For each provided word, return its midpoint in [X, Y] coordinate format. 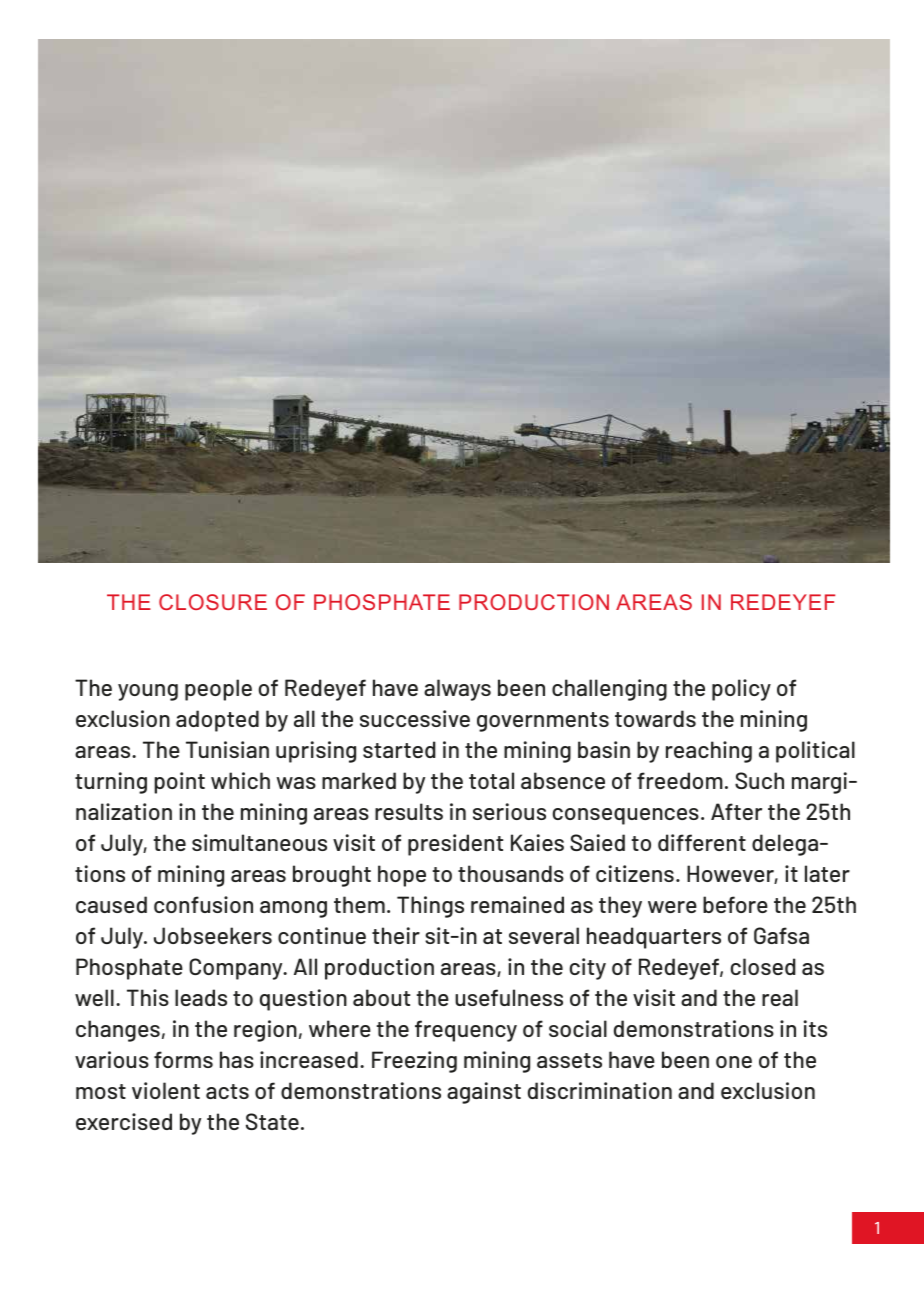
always [457, 690]
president [455, 845]
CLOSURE [213, 602]
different [702, 842]
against [484, 1093]
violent [166, 1090]
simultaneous [259, 842]
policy [741, 690]
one [734, 1062]
